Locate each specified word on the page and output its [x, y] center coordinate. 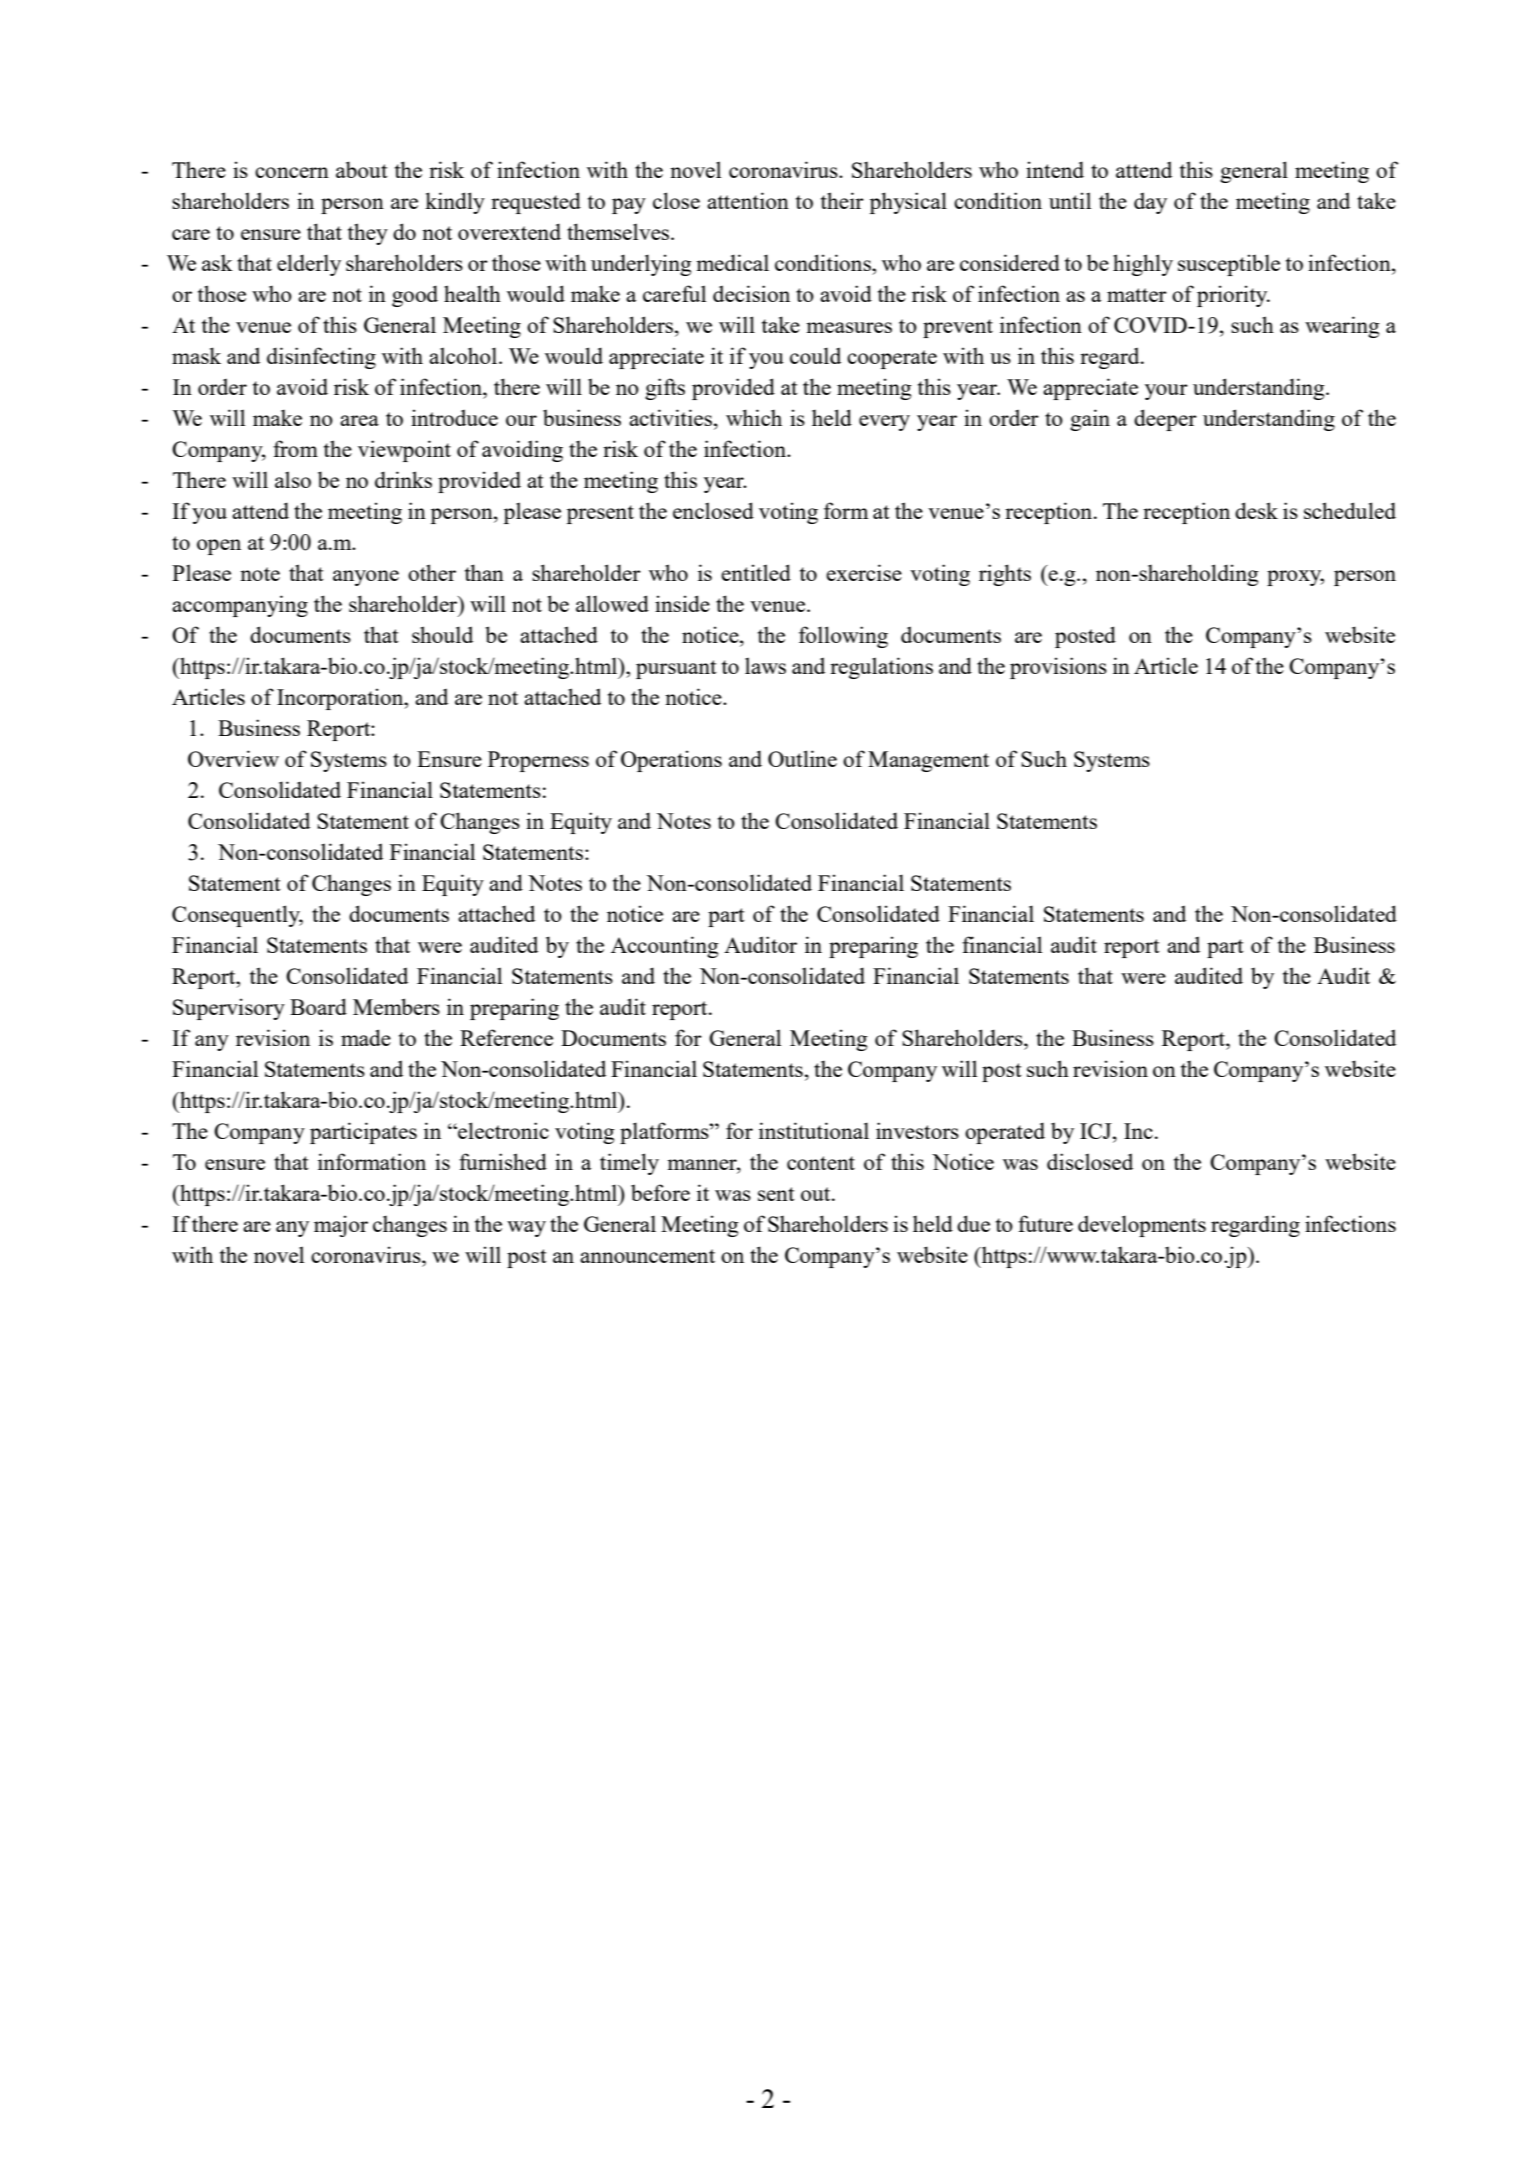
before [660, 1192]
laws [765, 665]
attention [748, 200]
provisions [1058, 668]
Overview [233, 758]
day [1150, 203]
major [341, 1226]
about [362, 169]
